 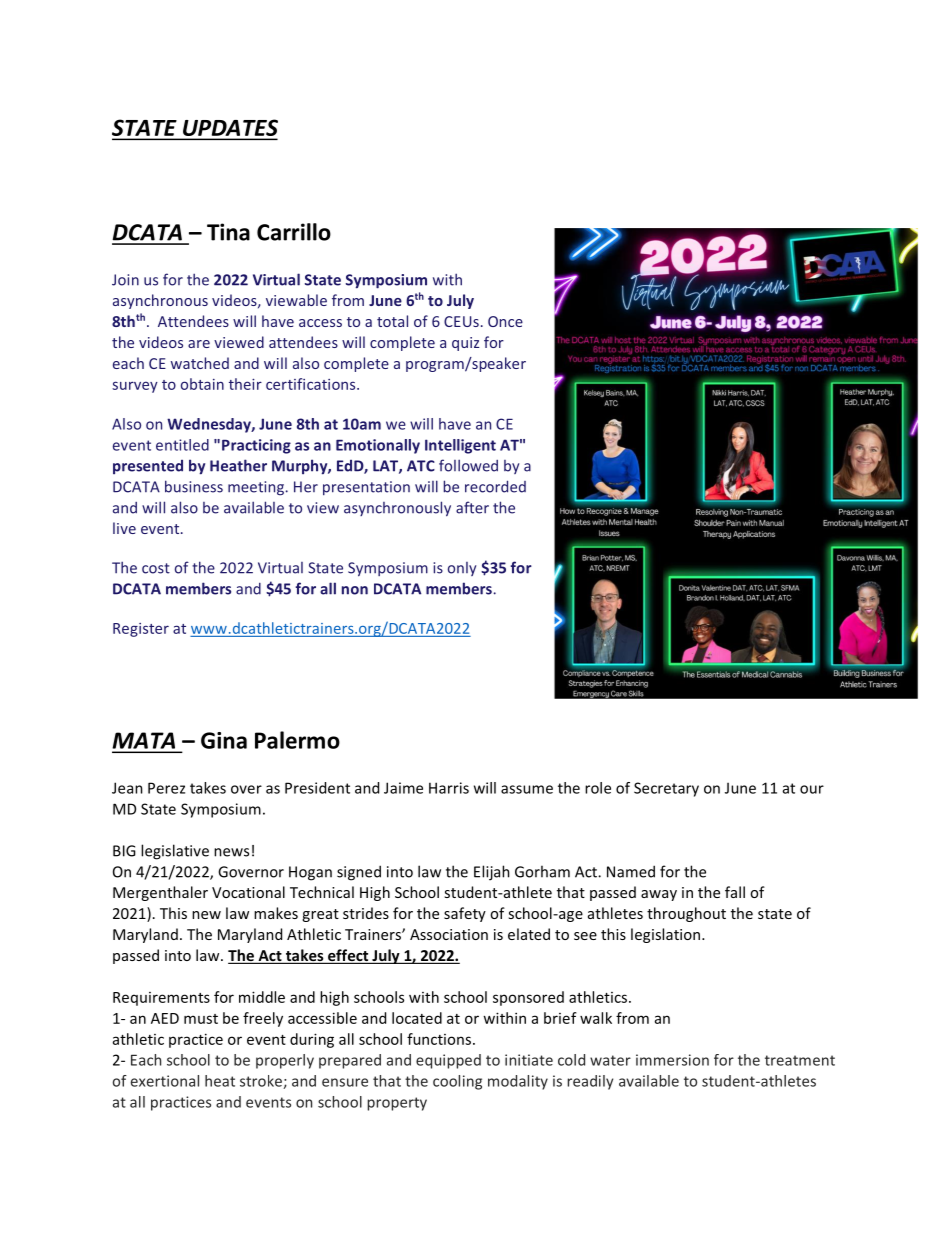 What do you see at coordinates (248, 892) in the image?
I see `Vocational` at bounding box center [248, 892].
